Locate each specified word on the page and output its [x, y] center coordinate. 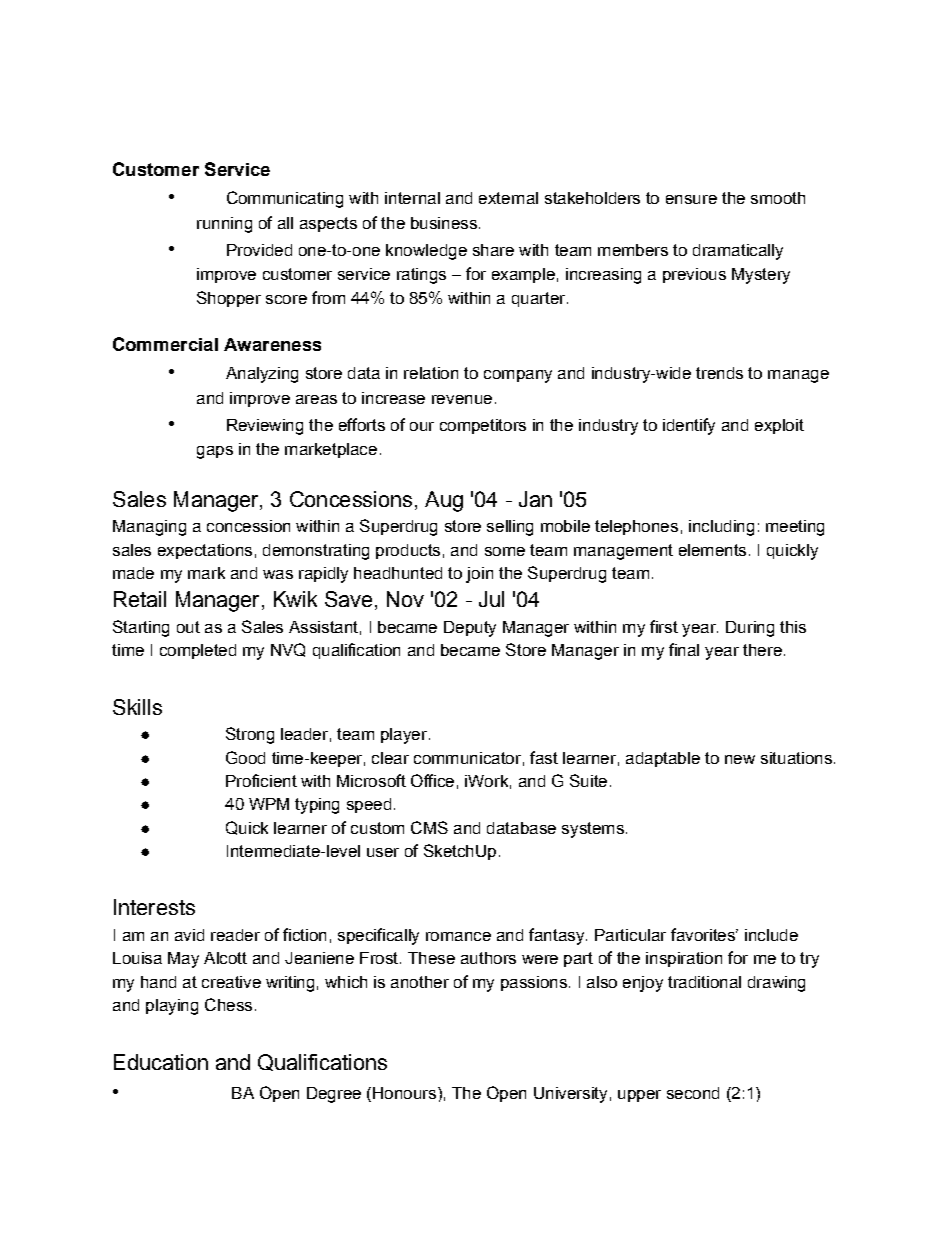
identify [689, 426]
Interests [154, 907]
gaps [215, 452]
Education [161, 1062]
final [684, 649]
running [224, 225]
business [444, 223]
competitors [483, 426]
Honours [406, 1093]
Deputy [470, 629]
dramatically [738, 252]
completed [198, 651]
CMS [429, 827]
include [771, 935]
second [693, 1093]
